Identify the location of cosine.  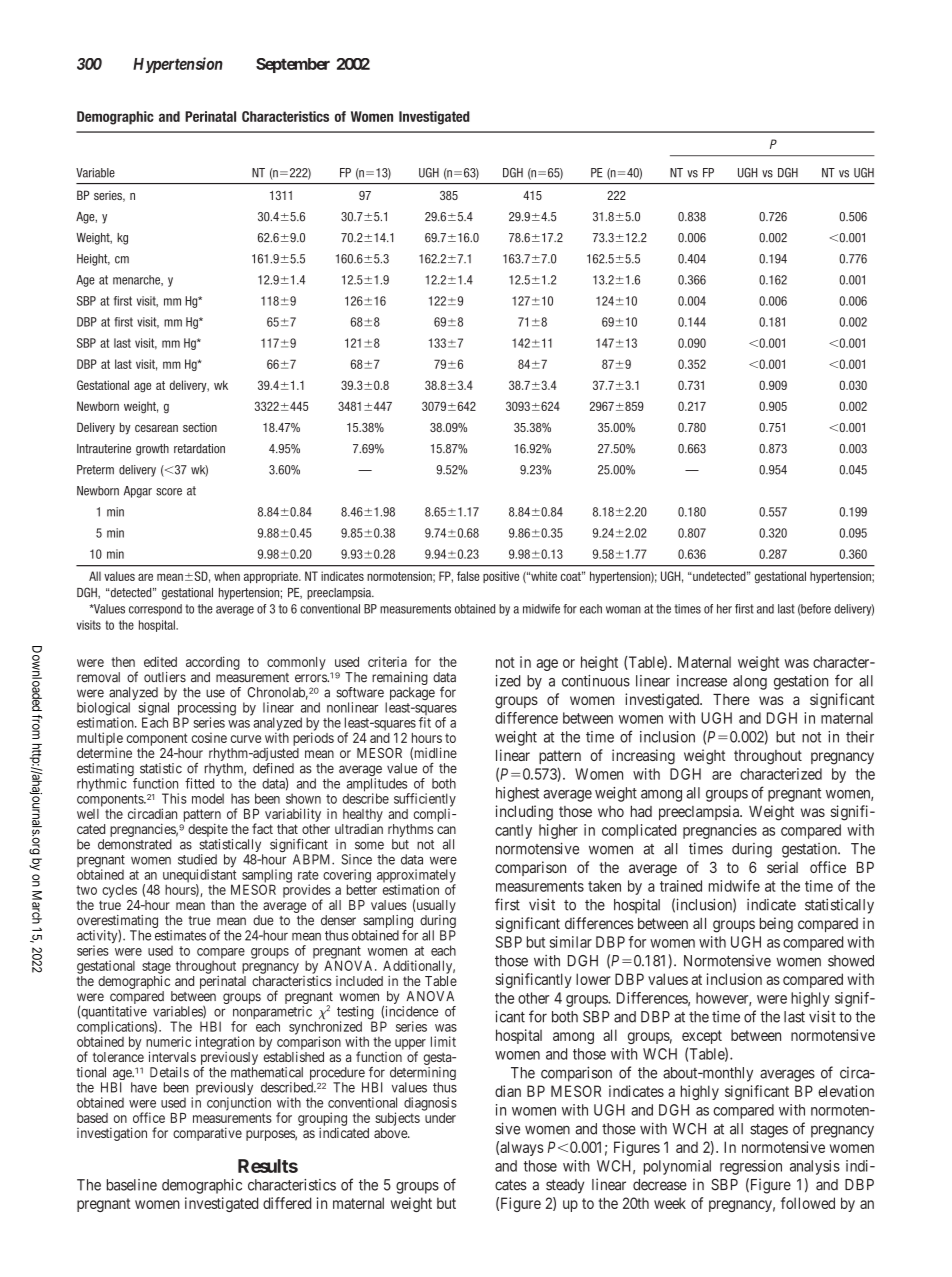
(209, 738).
